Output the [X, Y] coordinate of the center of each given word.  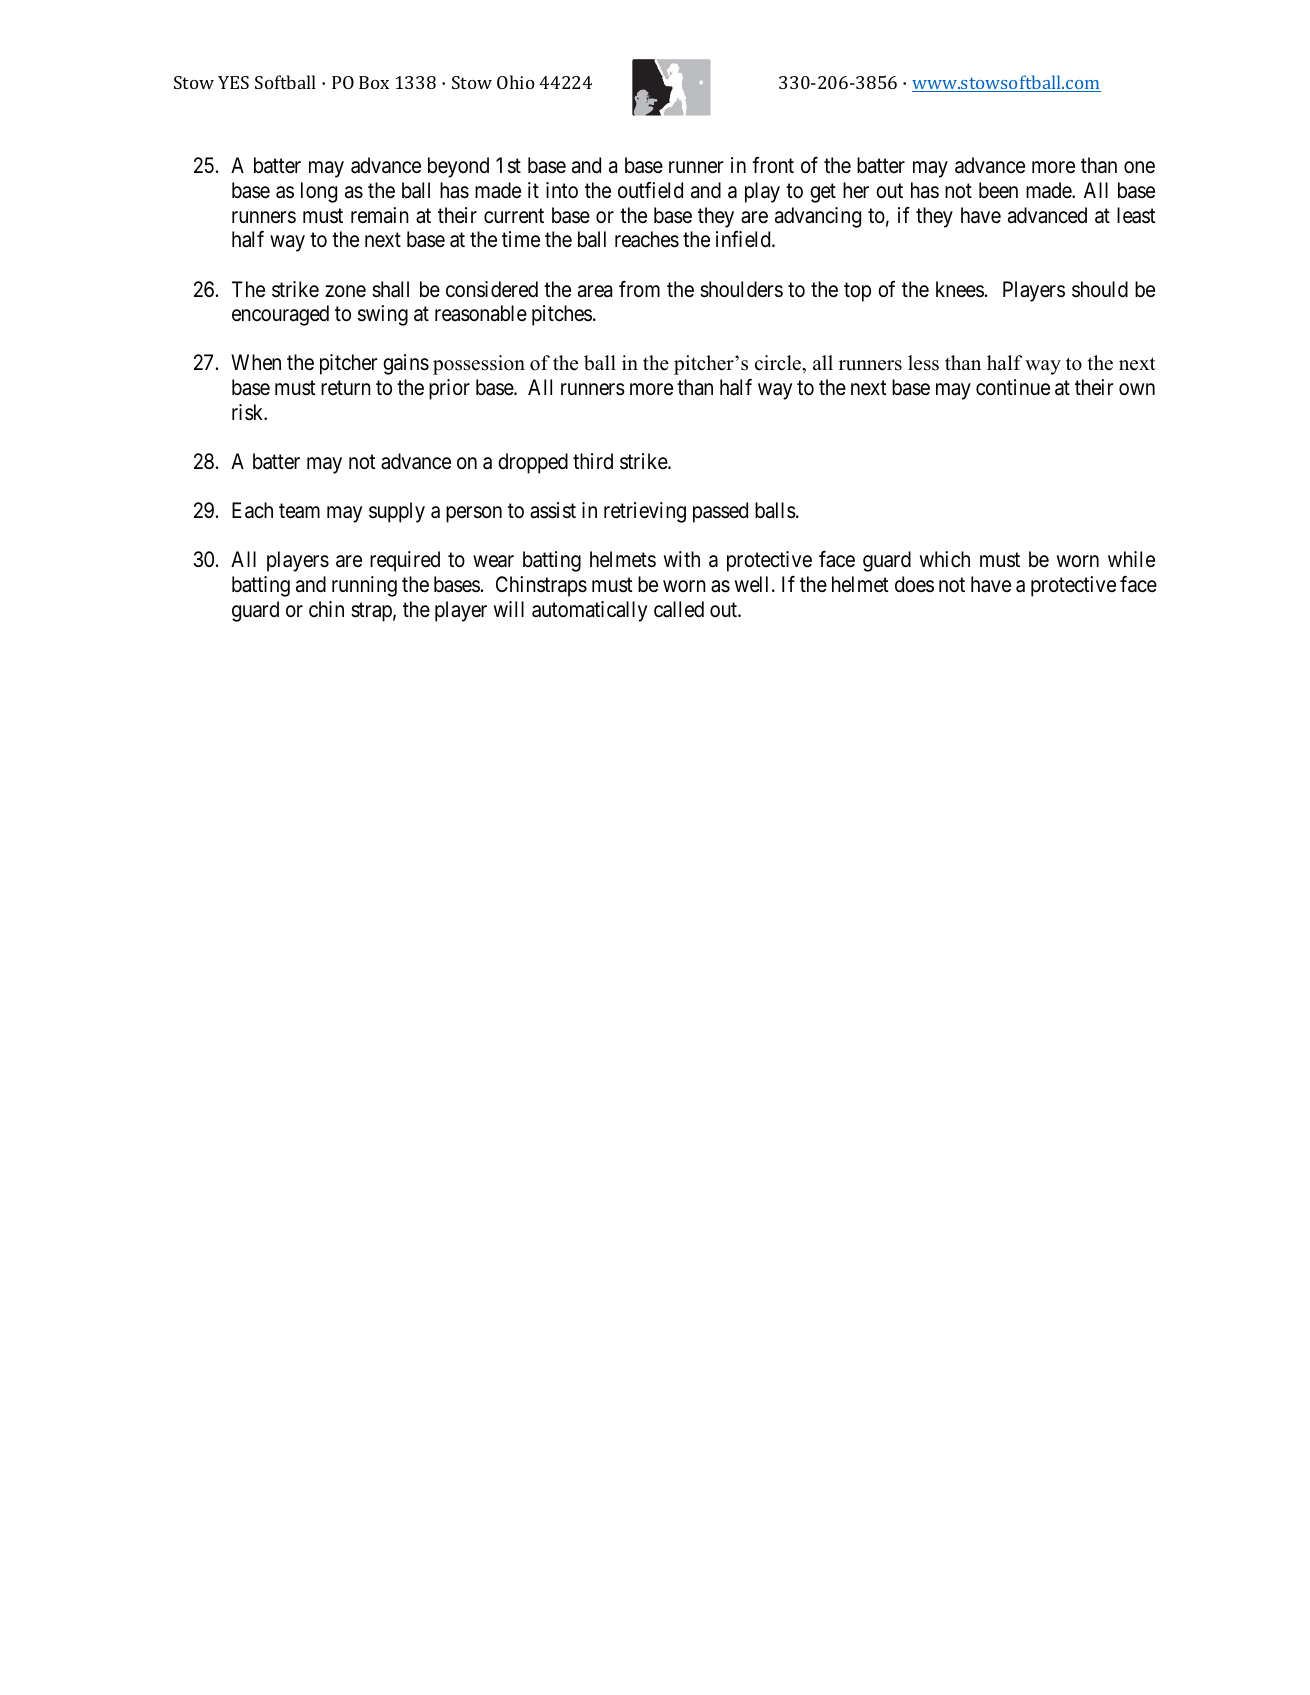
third [593, 461]
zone [345, 291]
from [639, 289]
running [364, 586]
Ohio [516, 82]
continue [1013, 387]
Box [374, 82]
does [914, 584]
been [998, 190]
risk [249, 412]
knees [960, 289]
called [679, 609]
